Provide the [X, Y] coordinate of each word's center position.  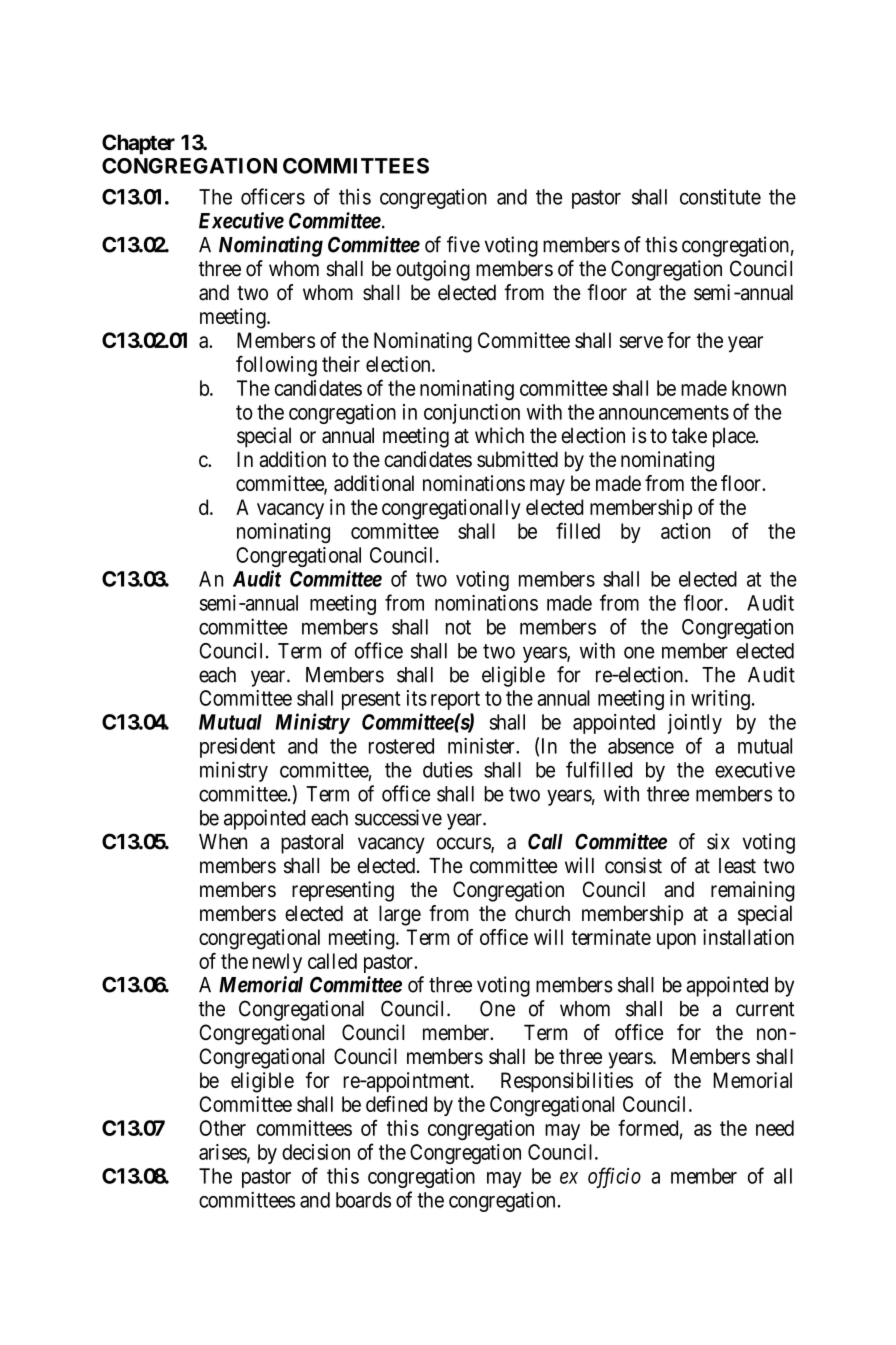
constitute [720, 196]
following [276, 366]
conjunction [472, 414]
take [689, 435]
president [237, 748]
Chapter [138, 144]
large [400, 915]
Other [223, 1128]
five [463, 244]
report [455, 700]
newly [277, 963]
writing [720, 700]
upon [676, 941]
